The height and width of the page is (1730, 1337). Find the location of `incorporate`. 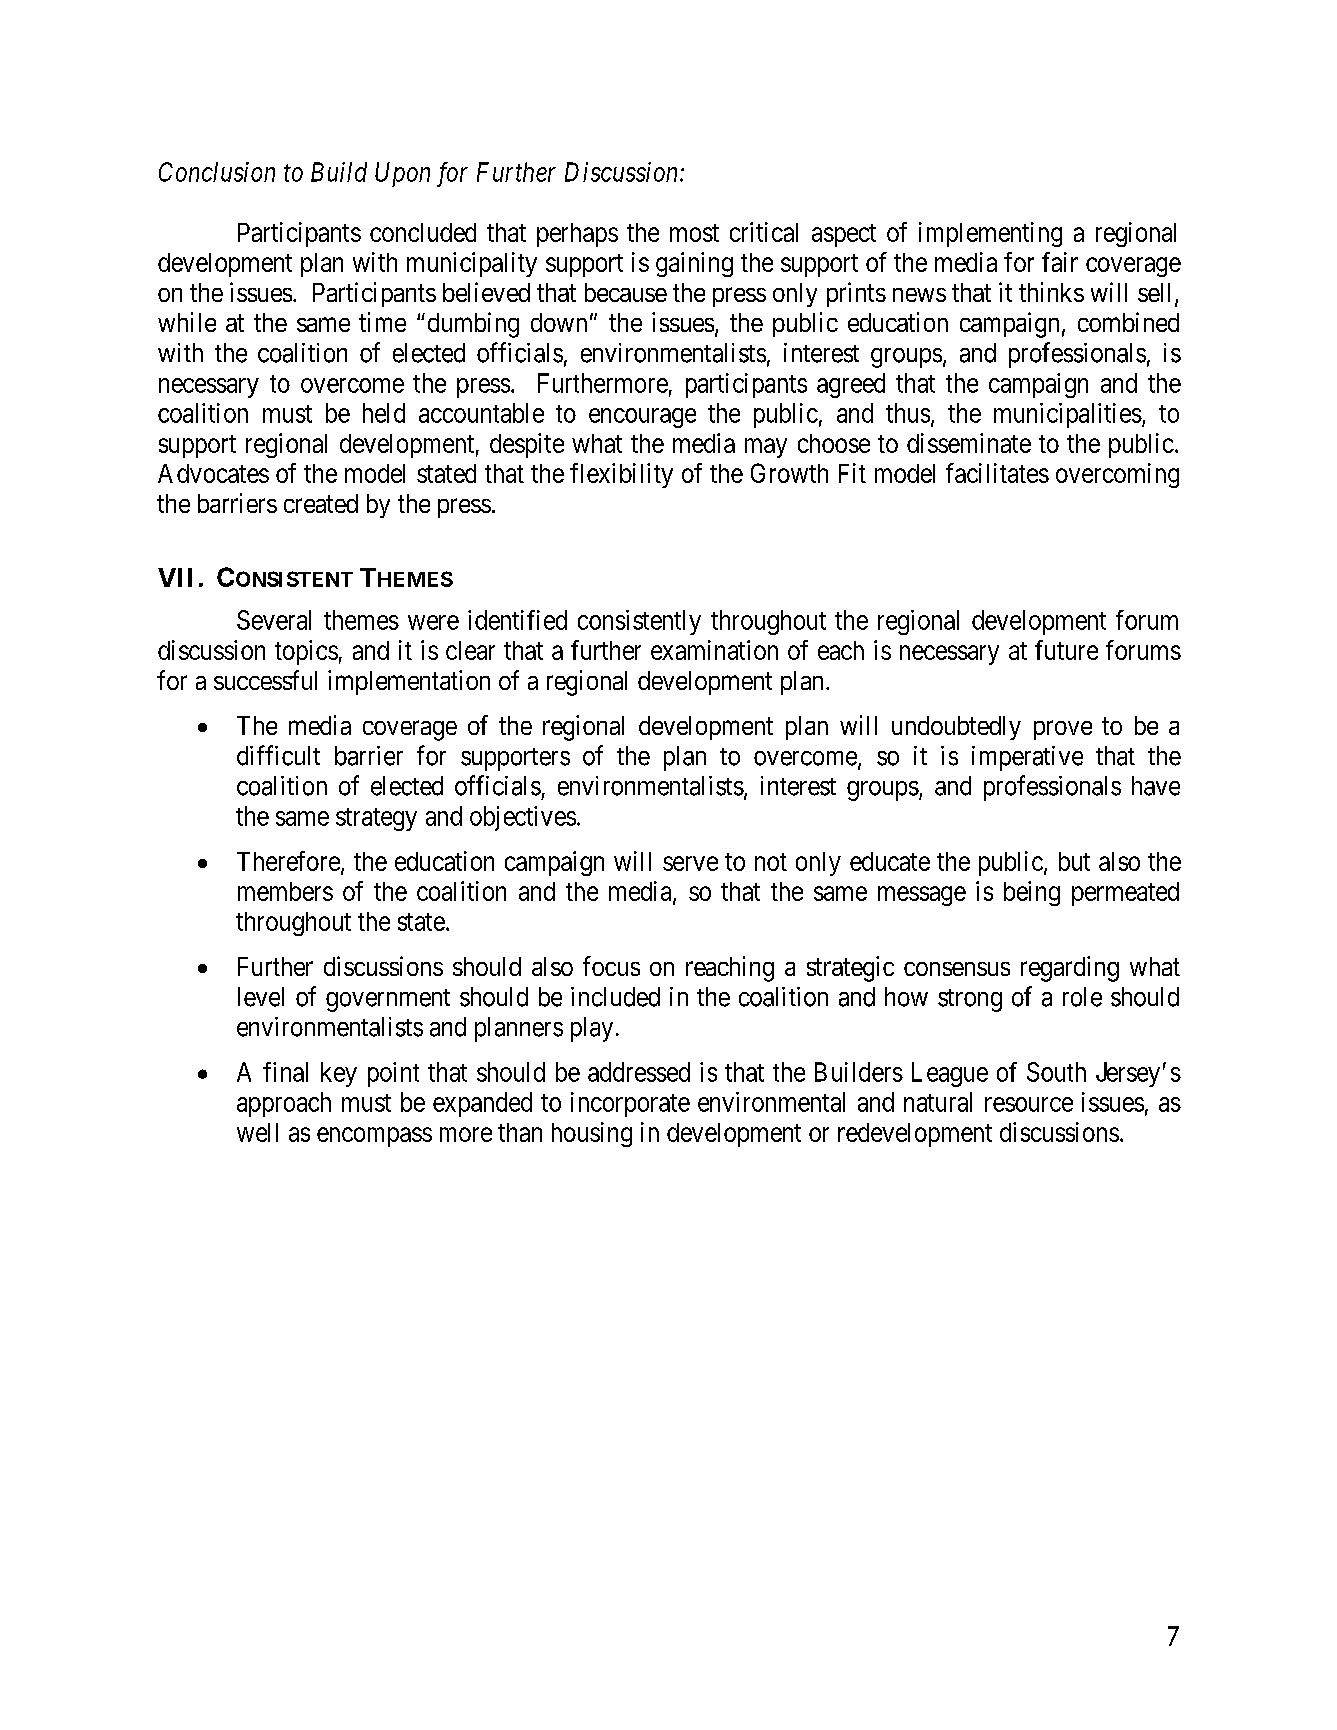

incorporate is located at coordinates (630, 1104).
